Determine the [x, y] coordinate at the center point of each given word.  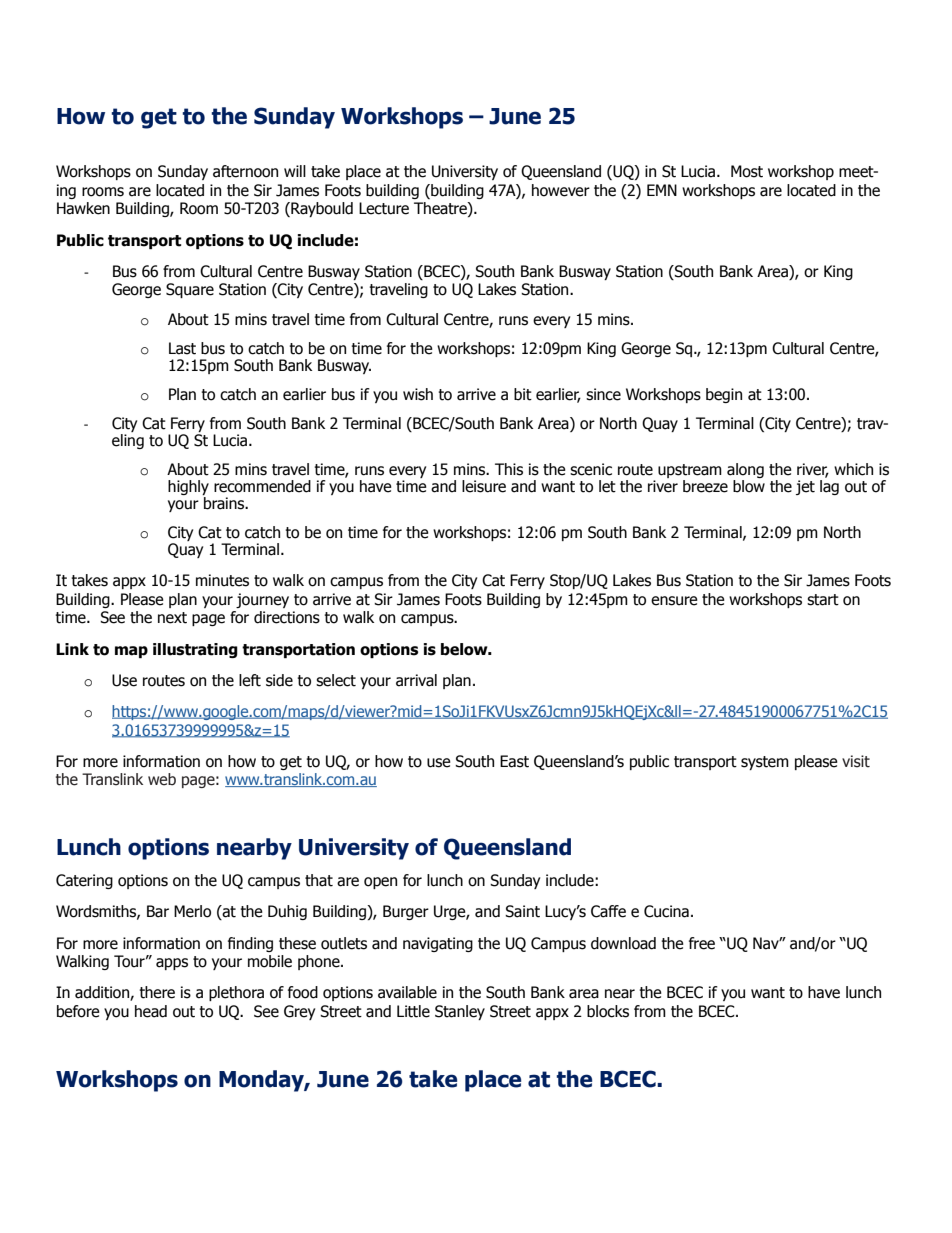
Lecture [384, 208]
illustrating [195, 650]
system [765, 763]
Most [747, 171]
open [380, 883]
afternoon [245, 171]
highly [188, 489]
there [157, 992]
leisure [484, 486]
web [162, 779]
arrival [416, 680]
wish [418, 394]
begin [724, 395]
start [823, 600]
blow [749, 486]
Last [182, 348]
